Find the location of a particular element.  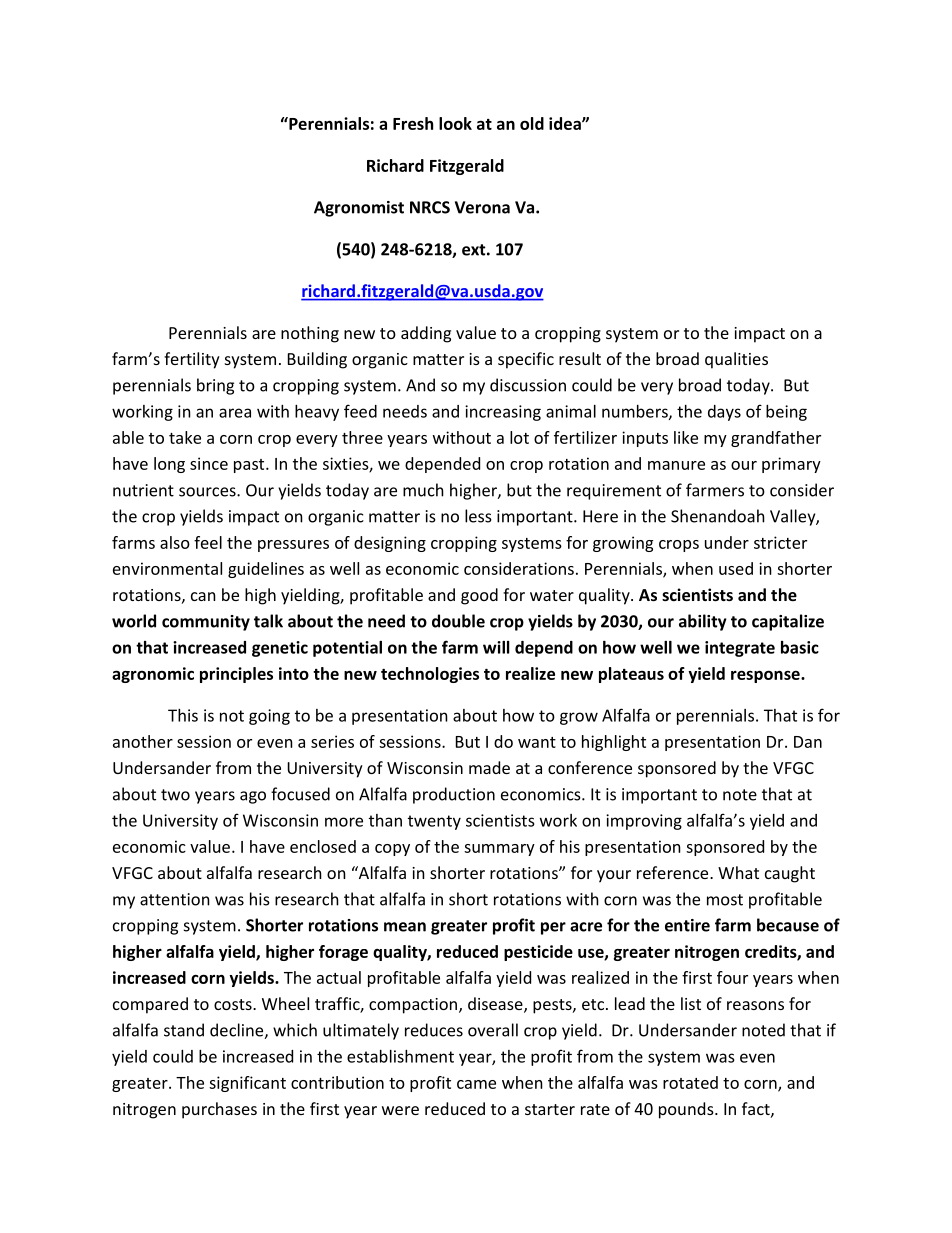

old is located at coordinates (532, 123).
